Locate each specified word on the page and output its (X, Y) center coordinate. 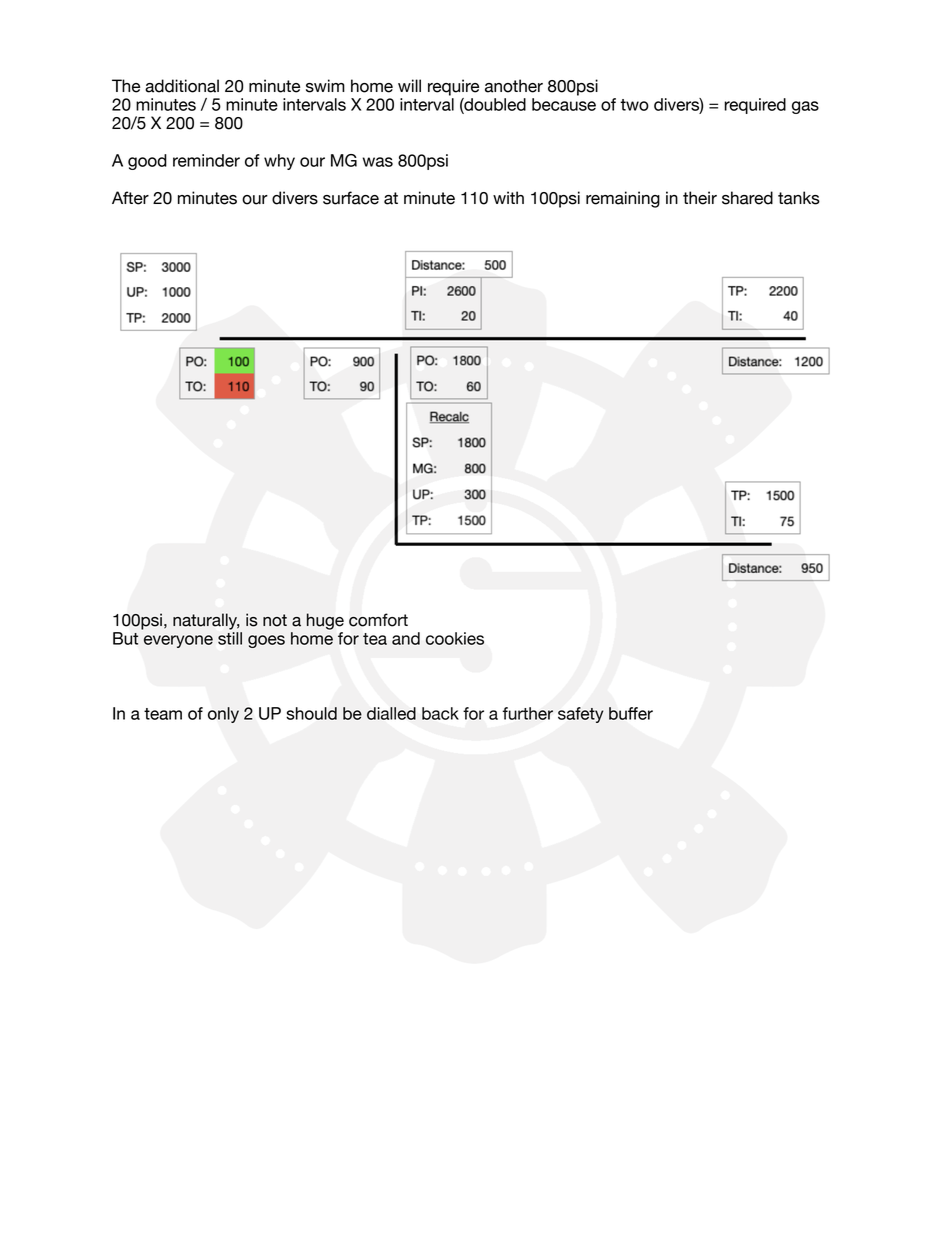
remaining (623, 199)
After (130, 198)
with (508, 197)
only (223, 715)
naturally (206, 621)
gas (805, 107)
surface (351, 198)
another (514, 86)
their (700, 198)
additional (182, 86)
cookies (455, 638)
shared (747, 198)
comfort (378, 620)
